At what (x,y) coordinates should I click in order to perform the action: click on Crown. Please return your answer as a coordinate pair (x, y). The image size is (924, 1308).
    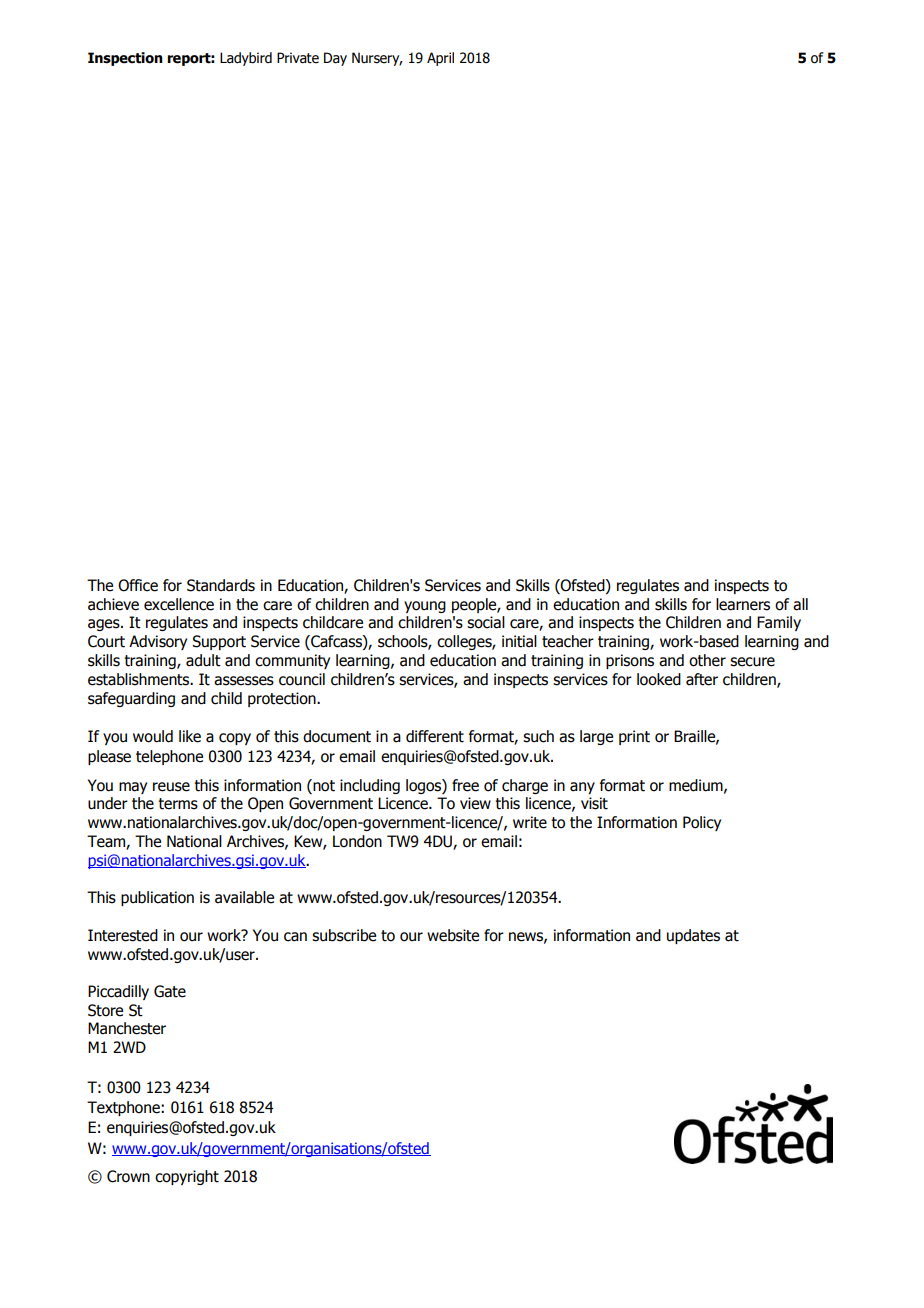
    Looking at the image, I should click on (128, 1176).
